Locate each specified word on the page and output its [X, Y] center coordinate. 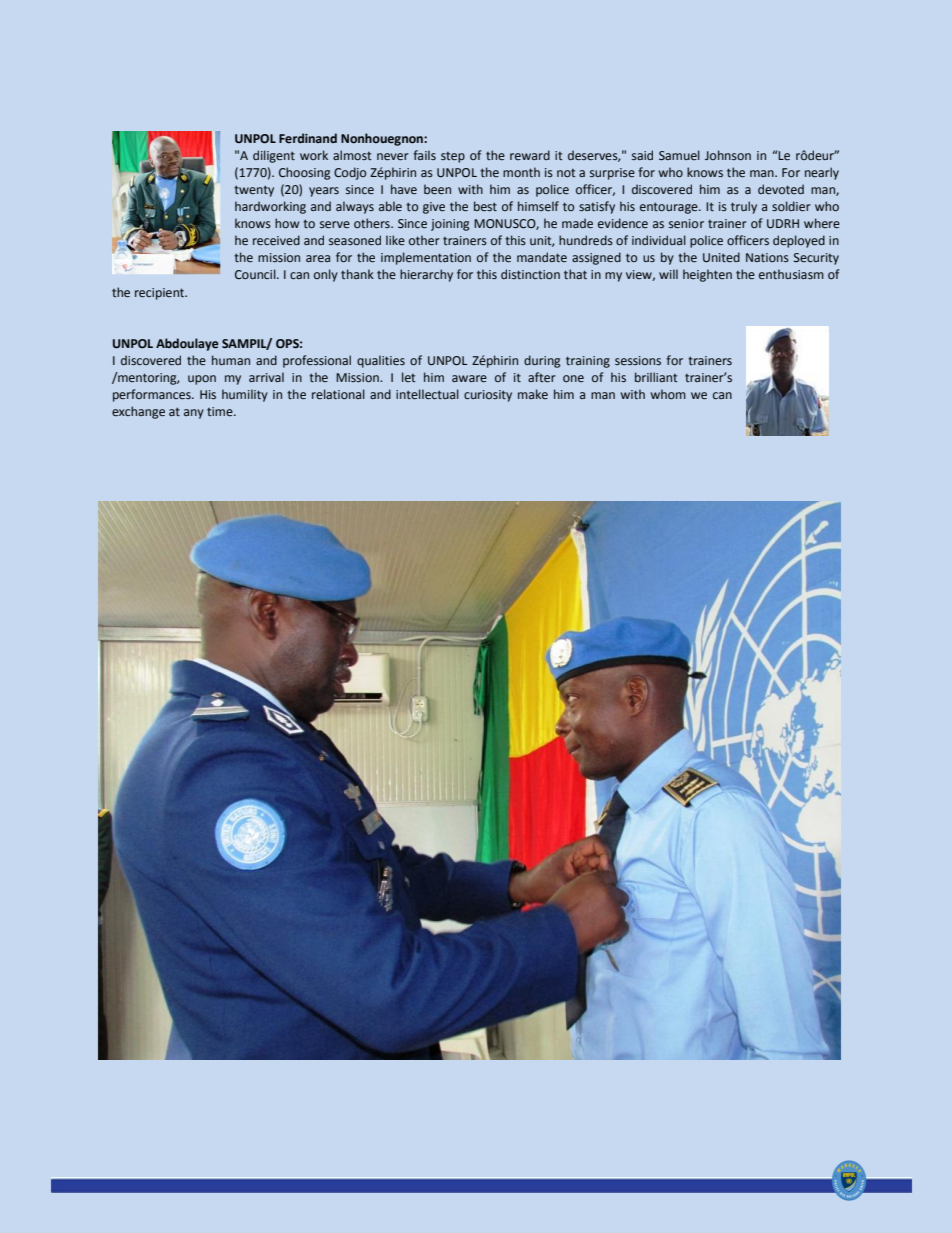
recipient [161, 294]
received [276, 240]
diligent [274, 156]
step [453, 157]
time [221, 411]
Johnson [728, 155]
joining [450, 225]
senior [686, 223]
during [542, 361]
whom [668, 394]
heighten [707, 275]
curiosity [488, 396]
